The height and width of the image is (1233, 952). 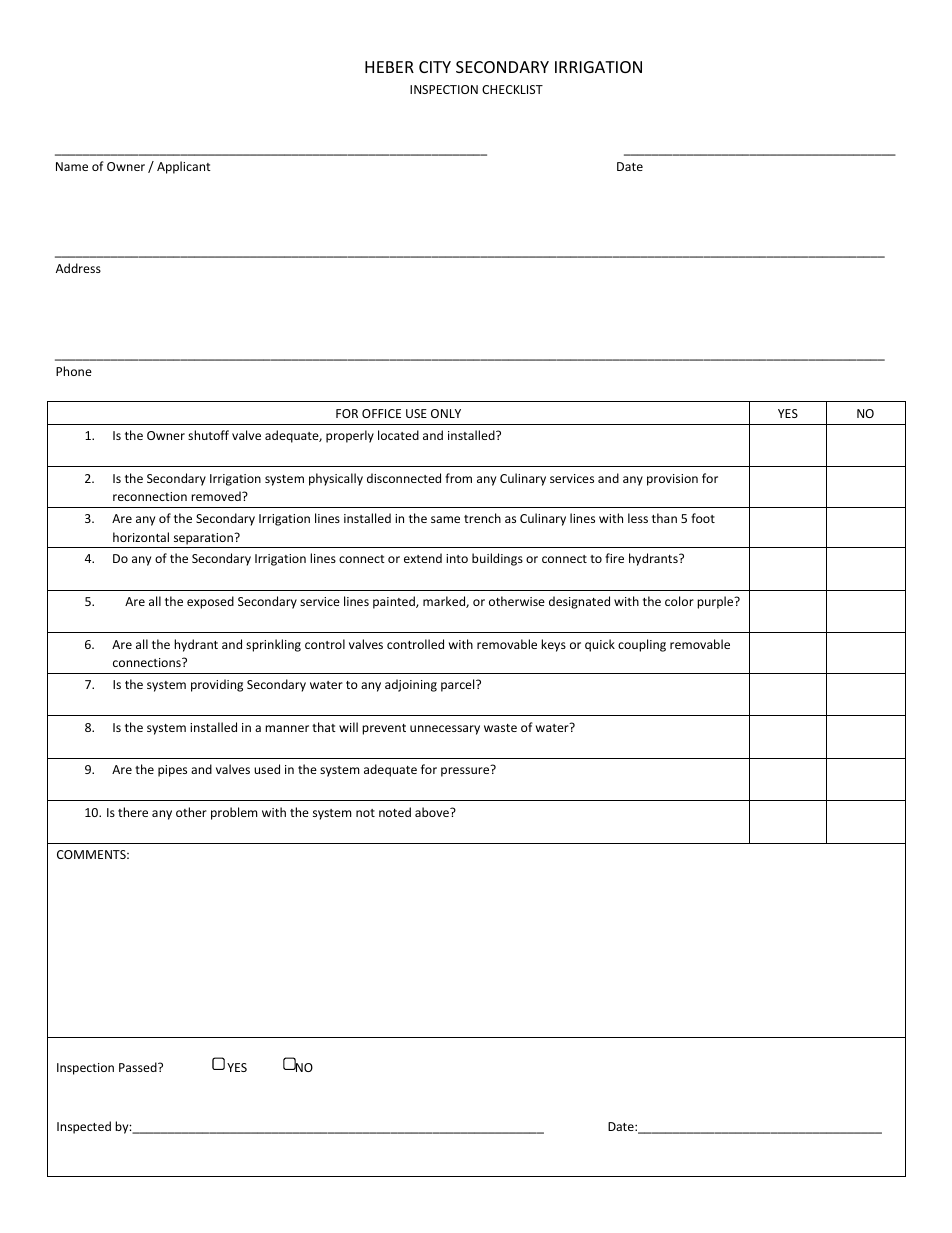 I want to click on pipes, so click(x=172, y=771).
